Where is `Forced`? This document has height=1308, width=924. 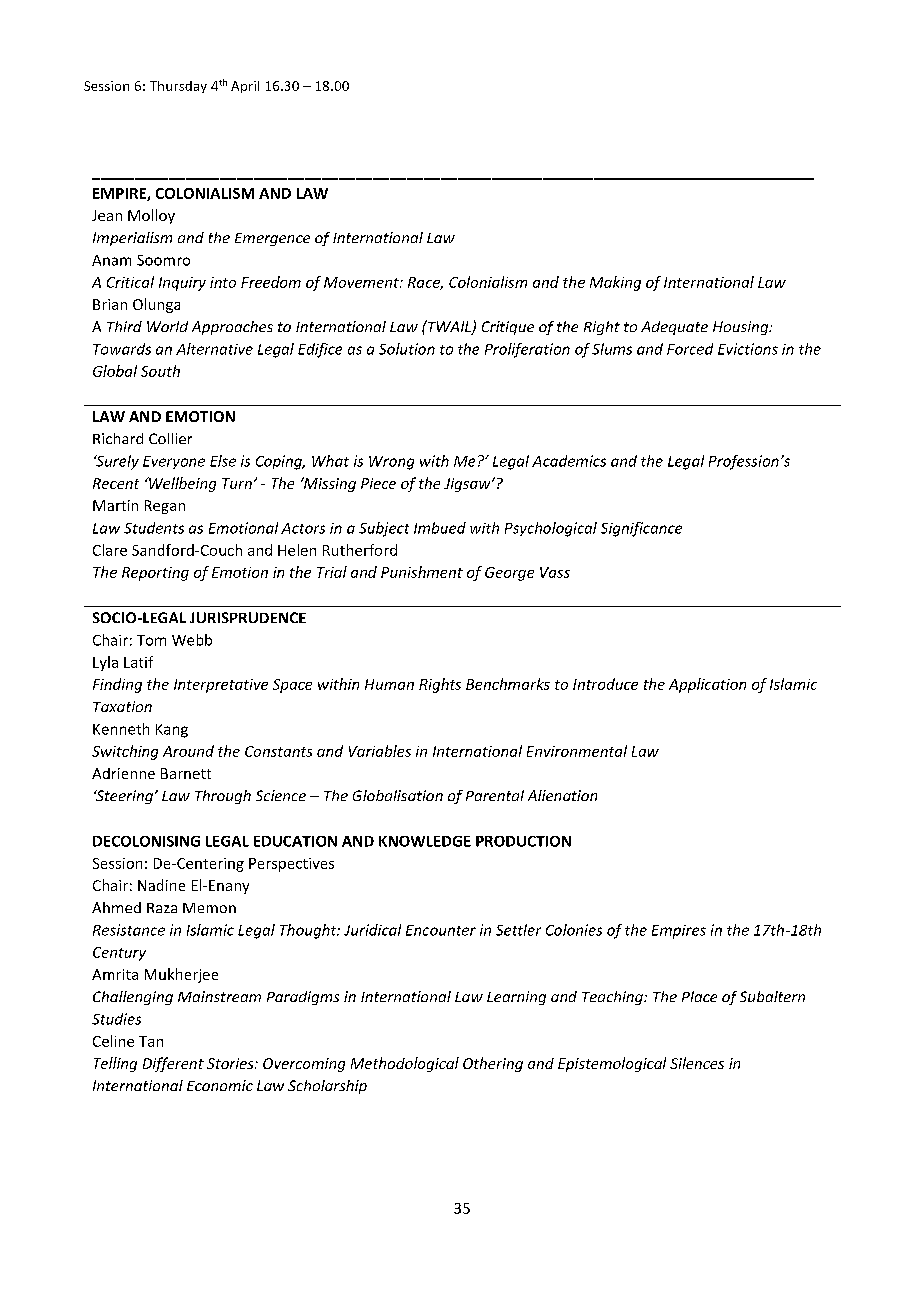
Forced is located at coordinates (690, 349).
